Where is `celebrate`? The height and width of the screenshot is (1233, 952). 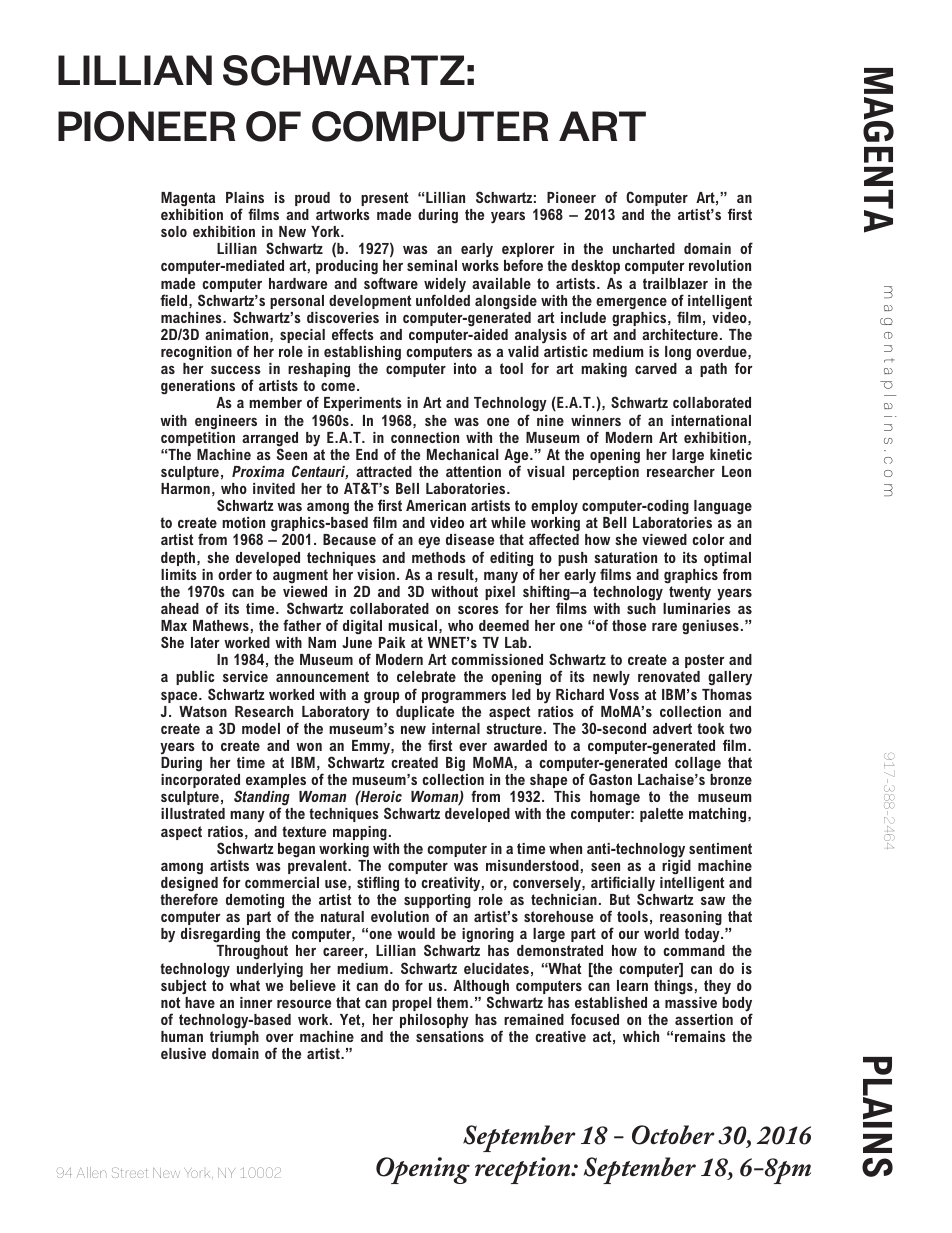 celebrate is located at coordinates (426, 676).
